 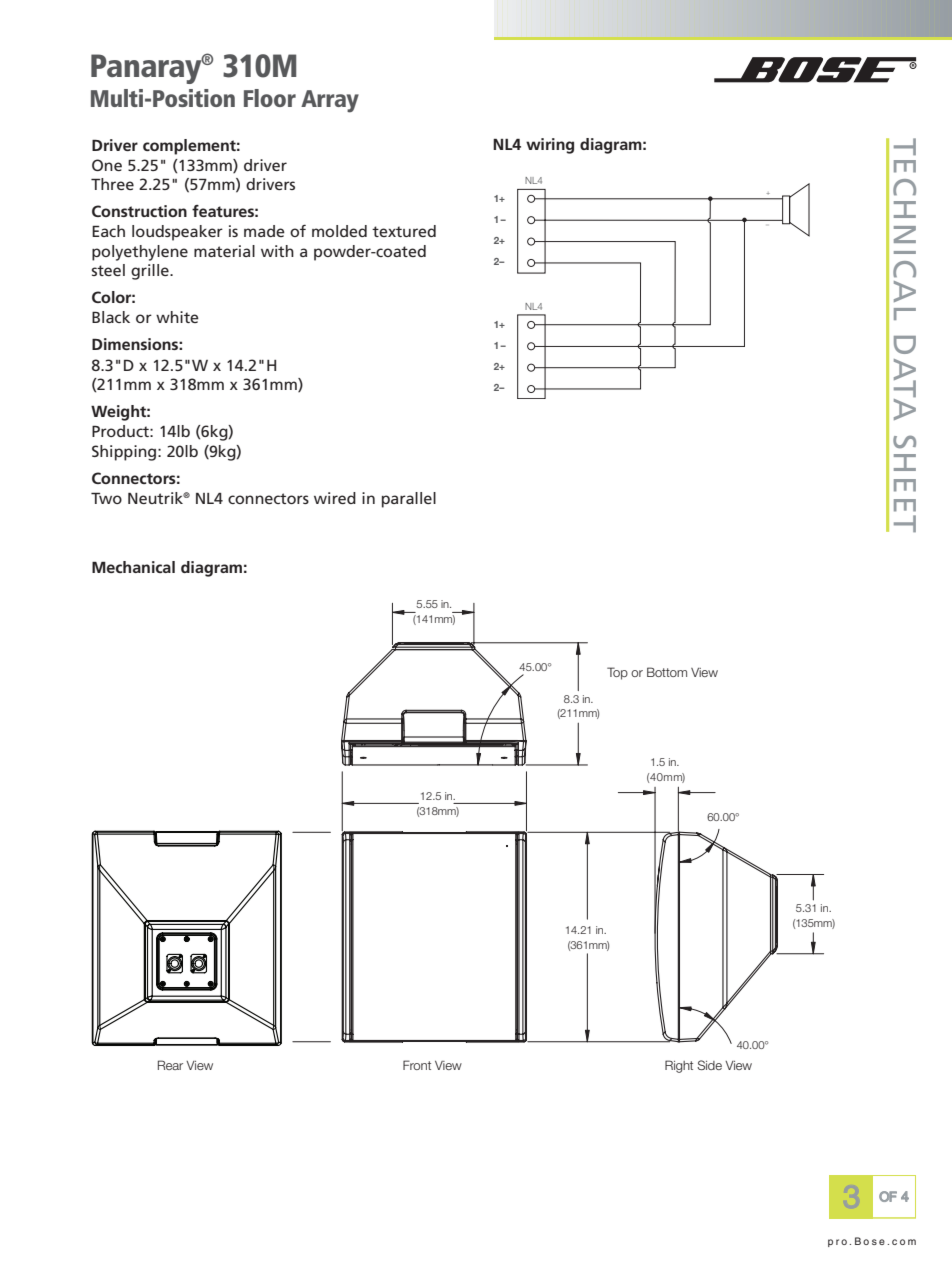 I want to click on textured, so click(x=404, y=231).
